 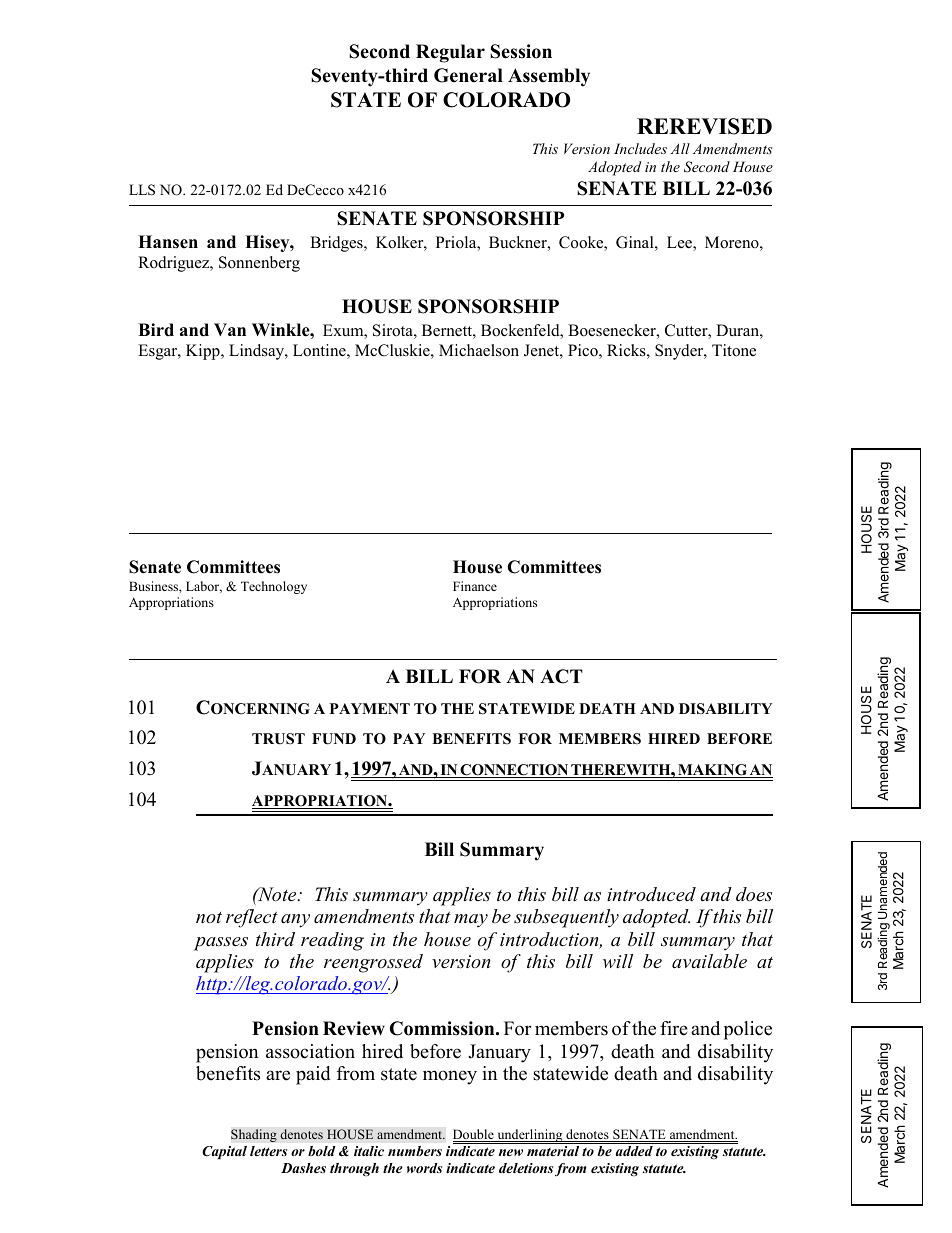 I want to click on Double, so click(x=474, y=1135).
